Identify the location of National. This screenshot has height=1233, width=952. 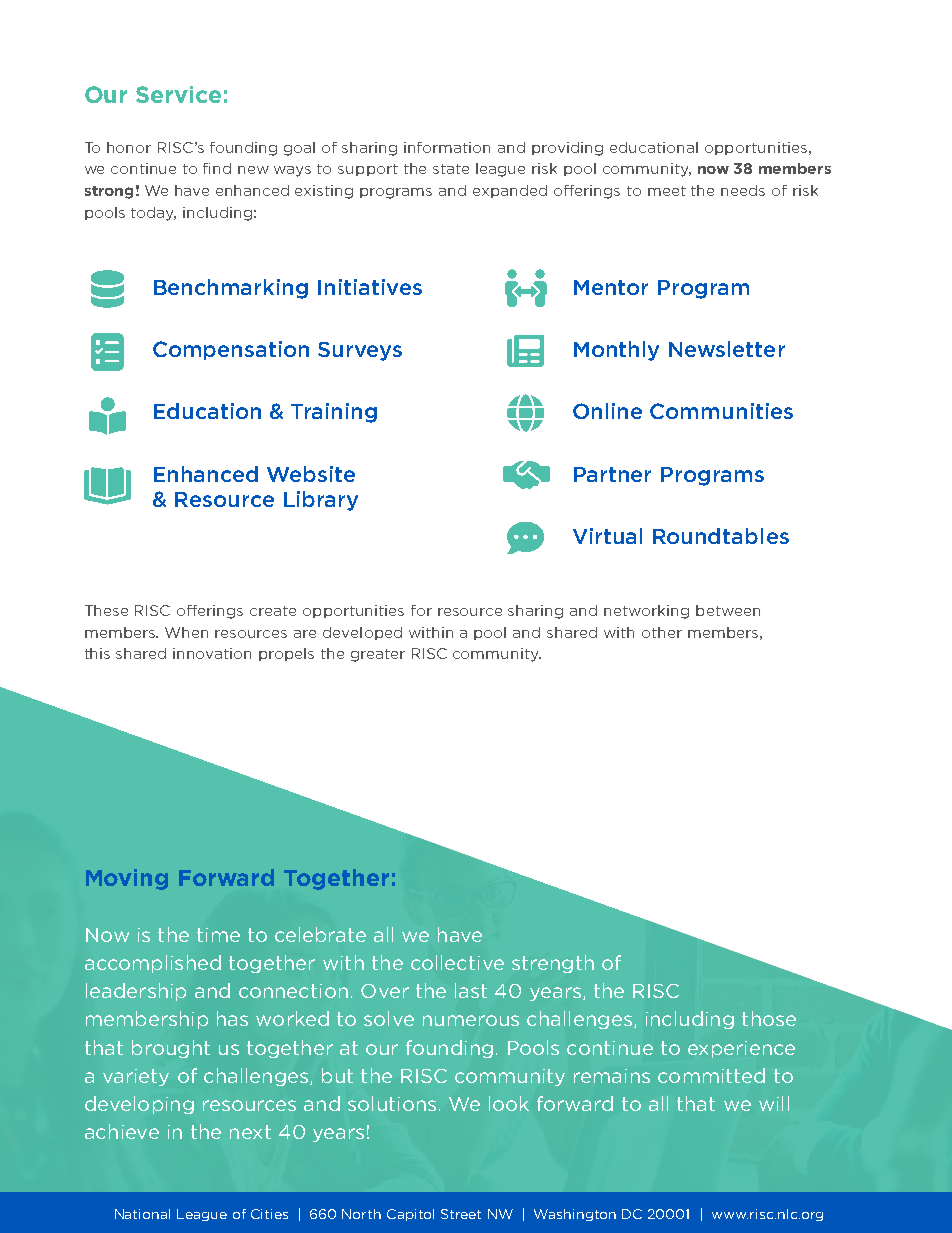
(142, 1214).
